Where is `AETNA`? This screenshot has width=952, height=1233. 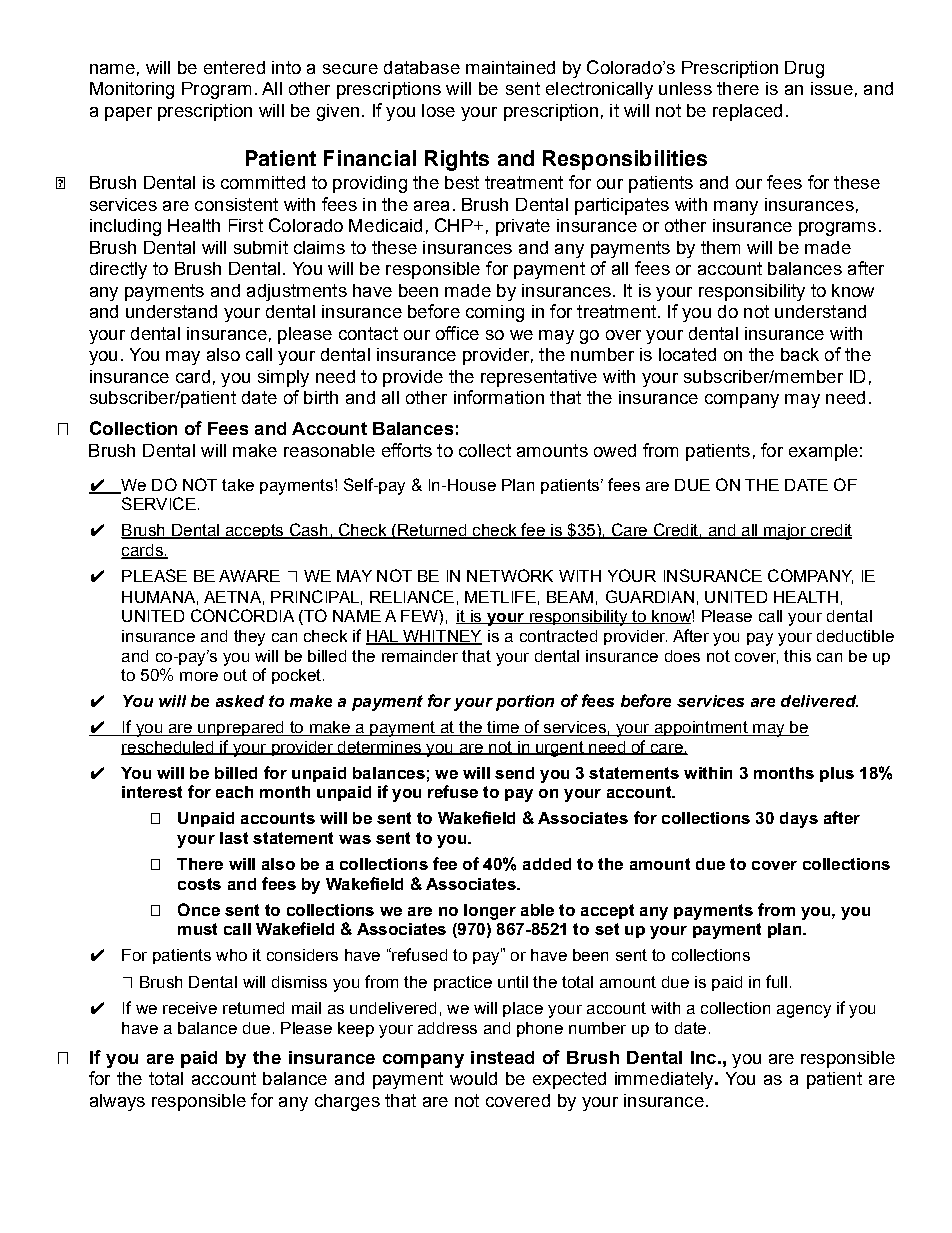 AETNA is located at coordinates (232, 597).
